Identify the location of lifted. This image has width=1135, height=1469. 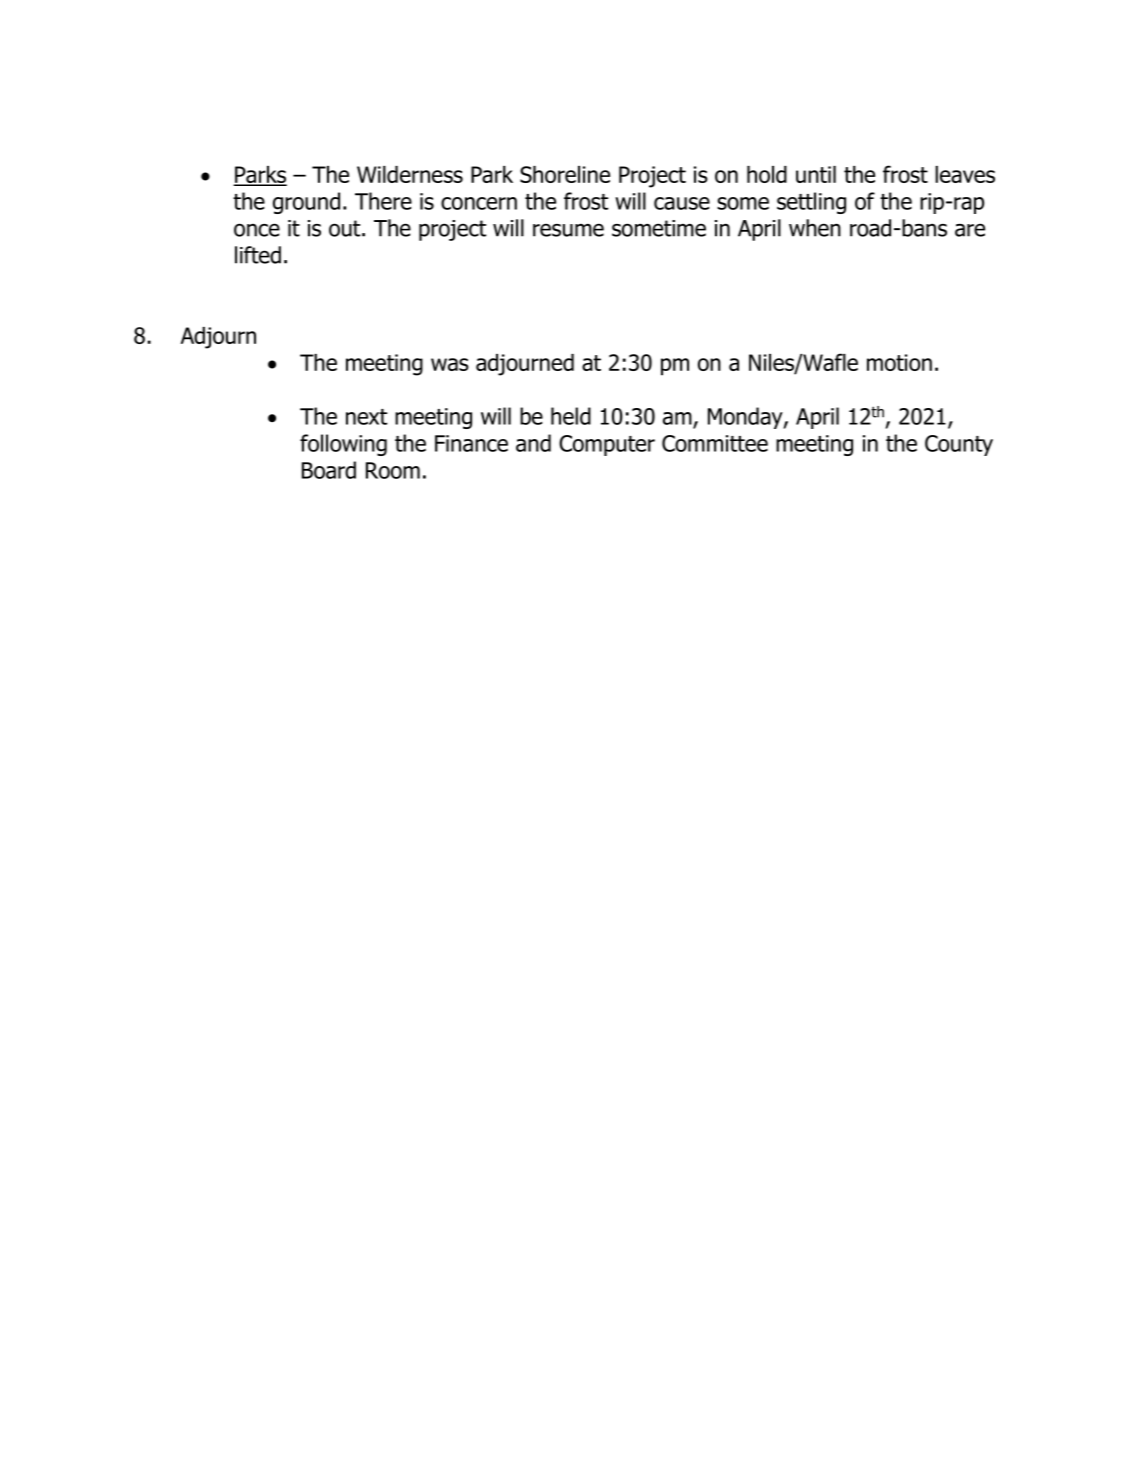
(258, 255).
